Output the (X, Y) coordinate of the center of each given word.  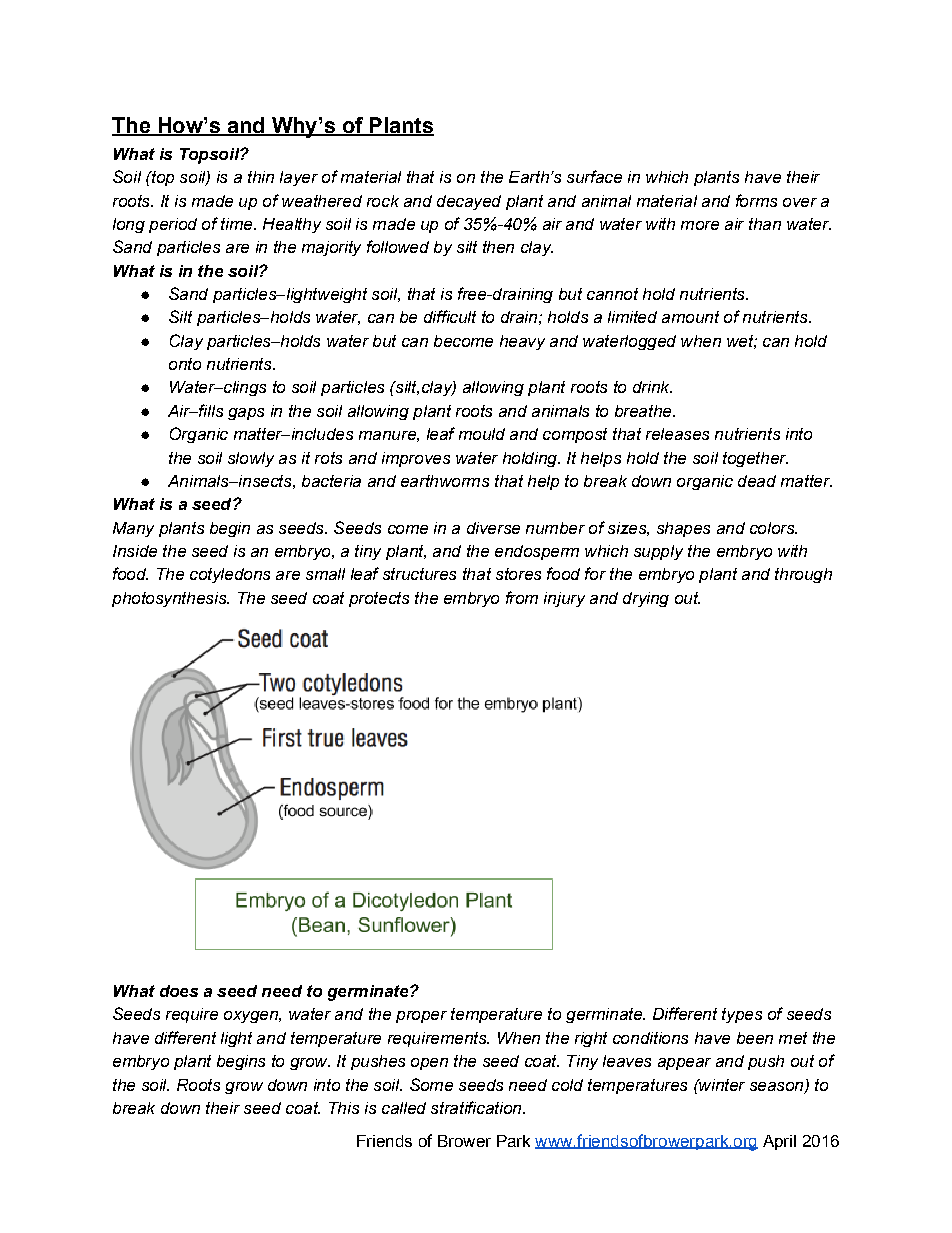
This (344, 1108)
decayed (469, 202)
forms (756, 200)
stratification (477, 1107)
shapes (683, 529)
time (238, 224)
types (742, 1015)
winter (721, 1085)
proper (421, 1017)
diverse (493, 528)
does (179, 991)
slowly (251, 459)
